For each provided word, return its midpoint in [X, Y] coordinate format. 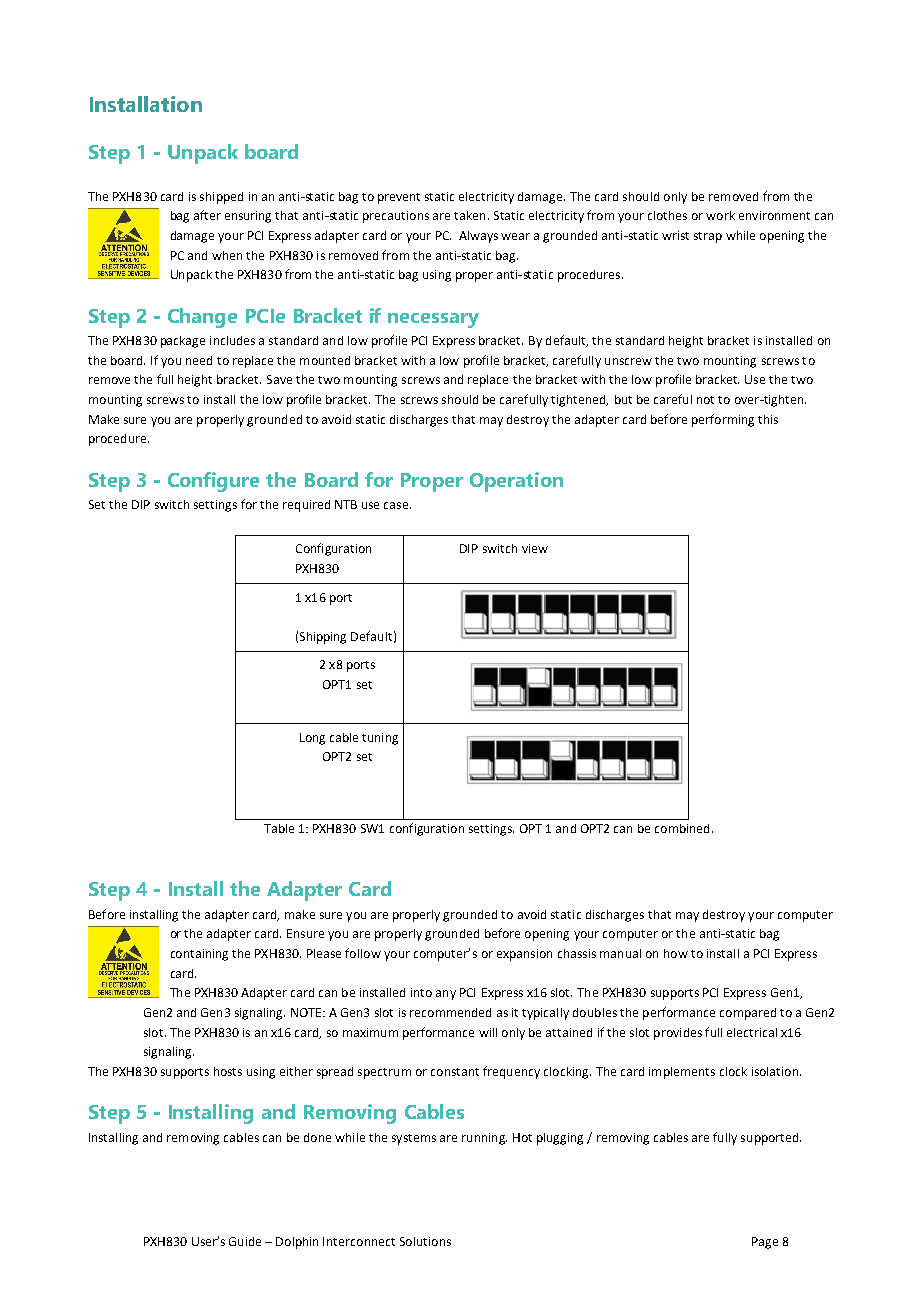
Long [312, 739]
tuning [380, 739]
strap [708, 237]
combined [682, 828]
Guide [245, 1241]
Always [478, 237]
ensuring [248, 217]
